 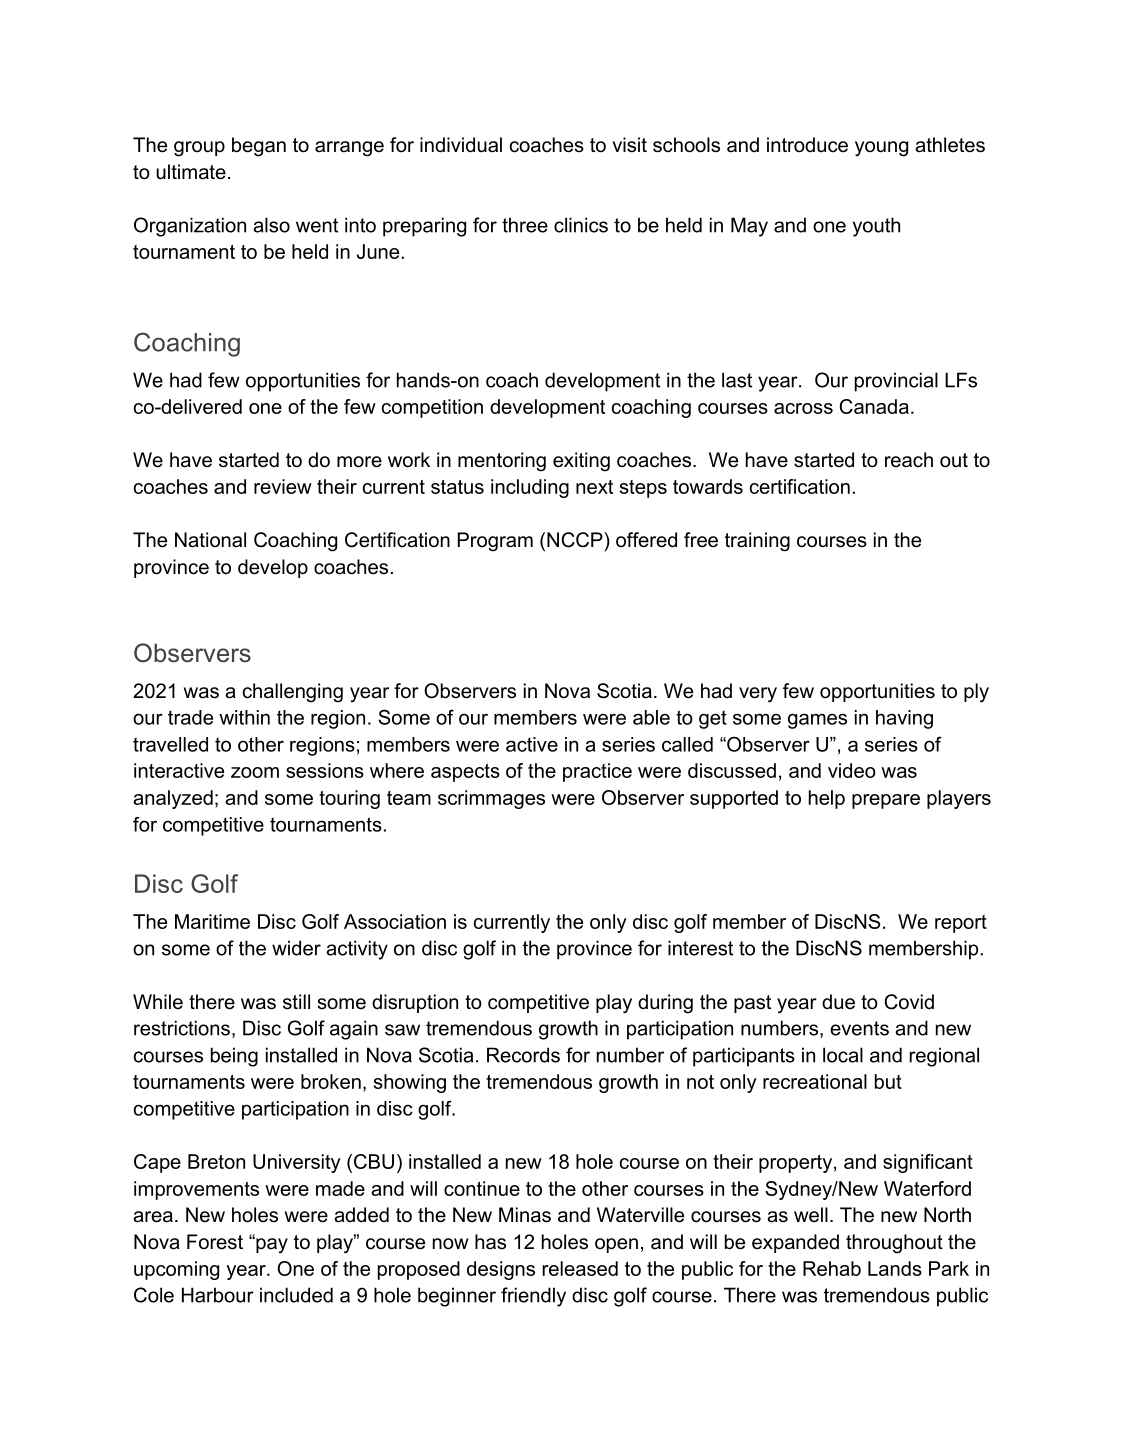 I want to click on began, so click(x=259, y=147).
